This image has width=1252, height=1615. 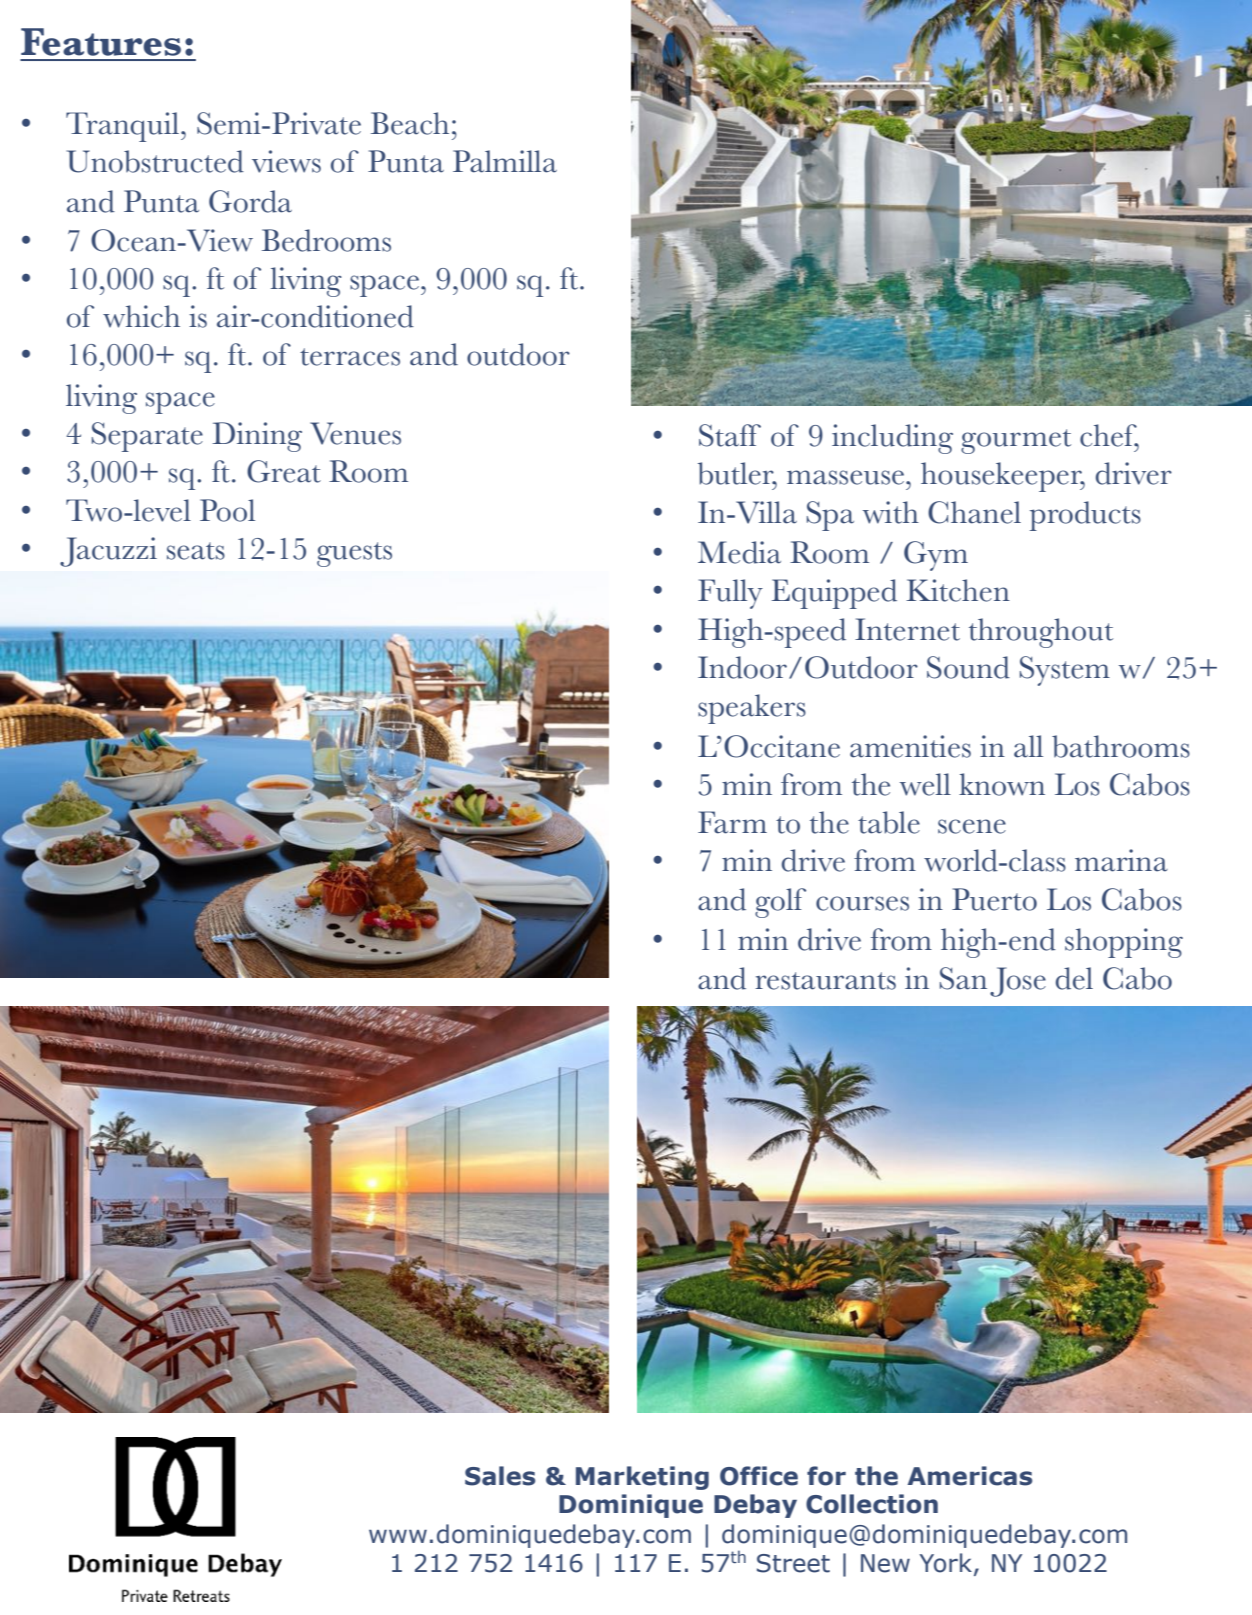 What do you see at coordinates (124, 127) in the image?
I see `Tranquil` at bounding box center [124, 127].
